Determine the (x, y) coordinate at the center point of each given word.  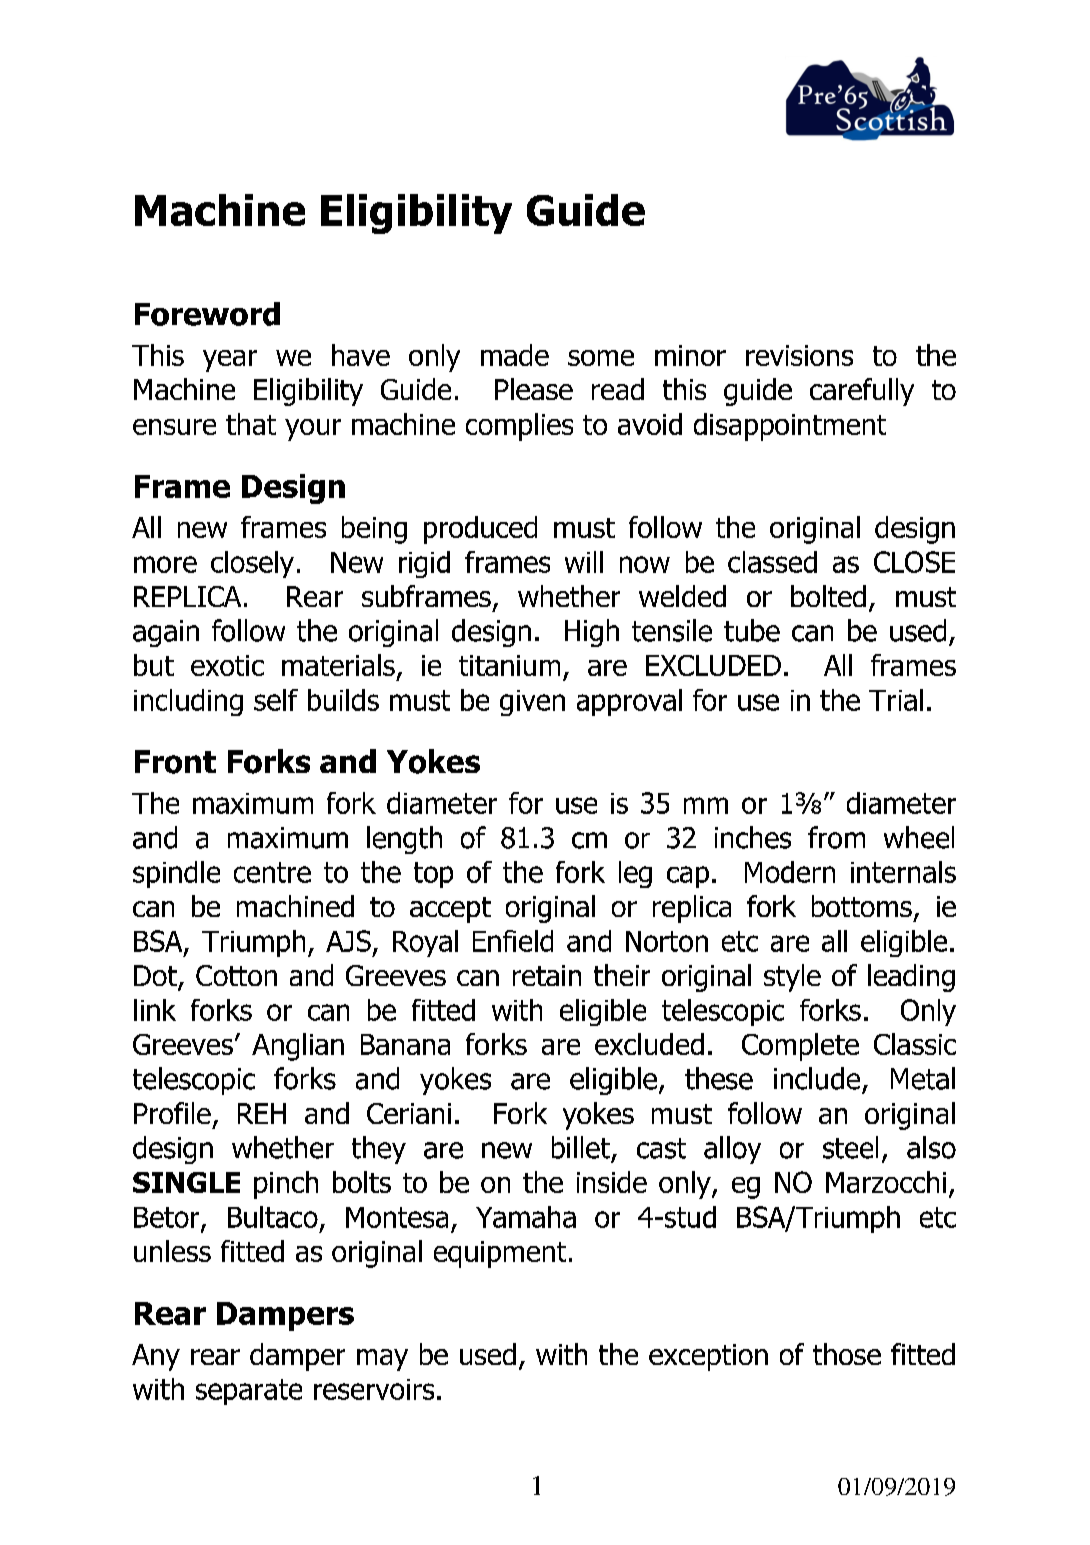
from (836, 837)
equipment (500, 1254)
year (230, 361)
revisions (799, 355)
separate (249, 1392)
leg (635, 874)
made (515, 355)
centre (272, 872)
